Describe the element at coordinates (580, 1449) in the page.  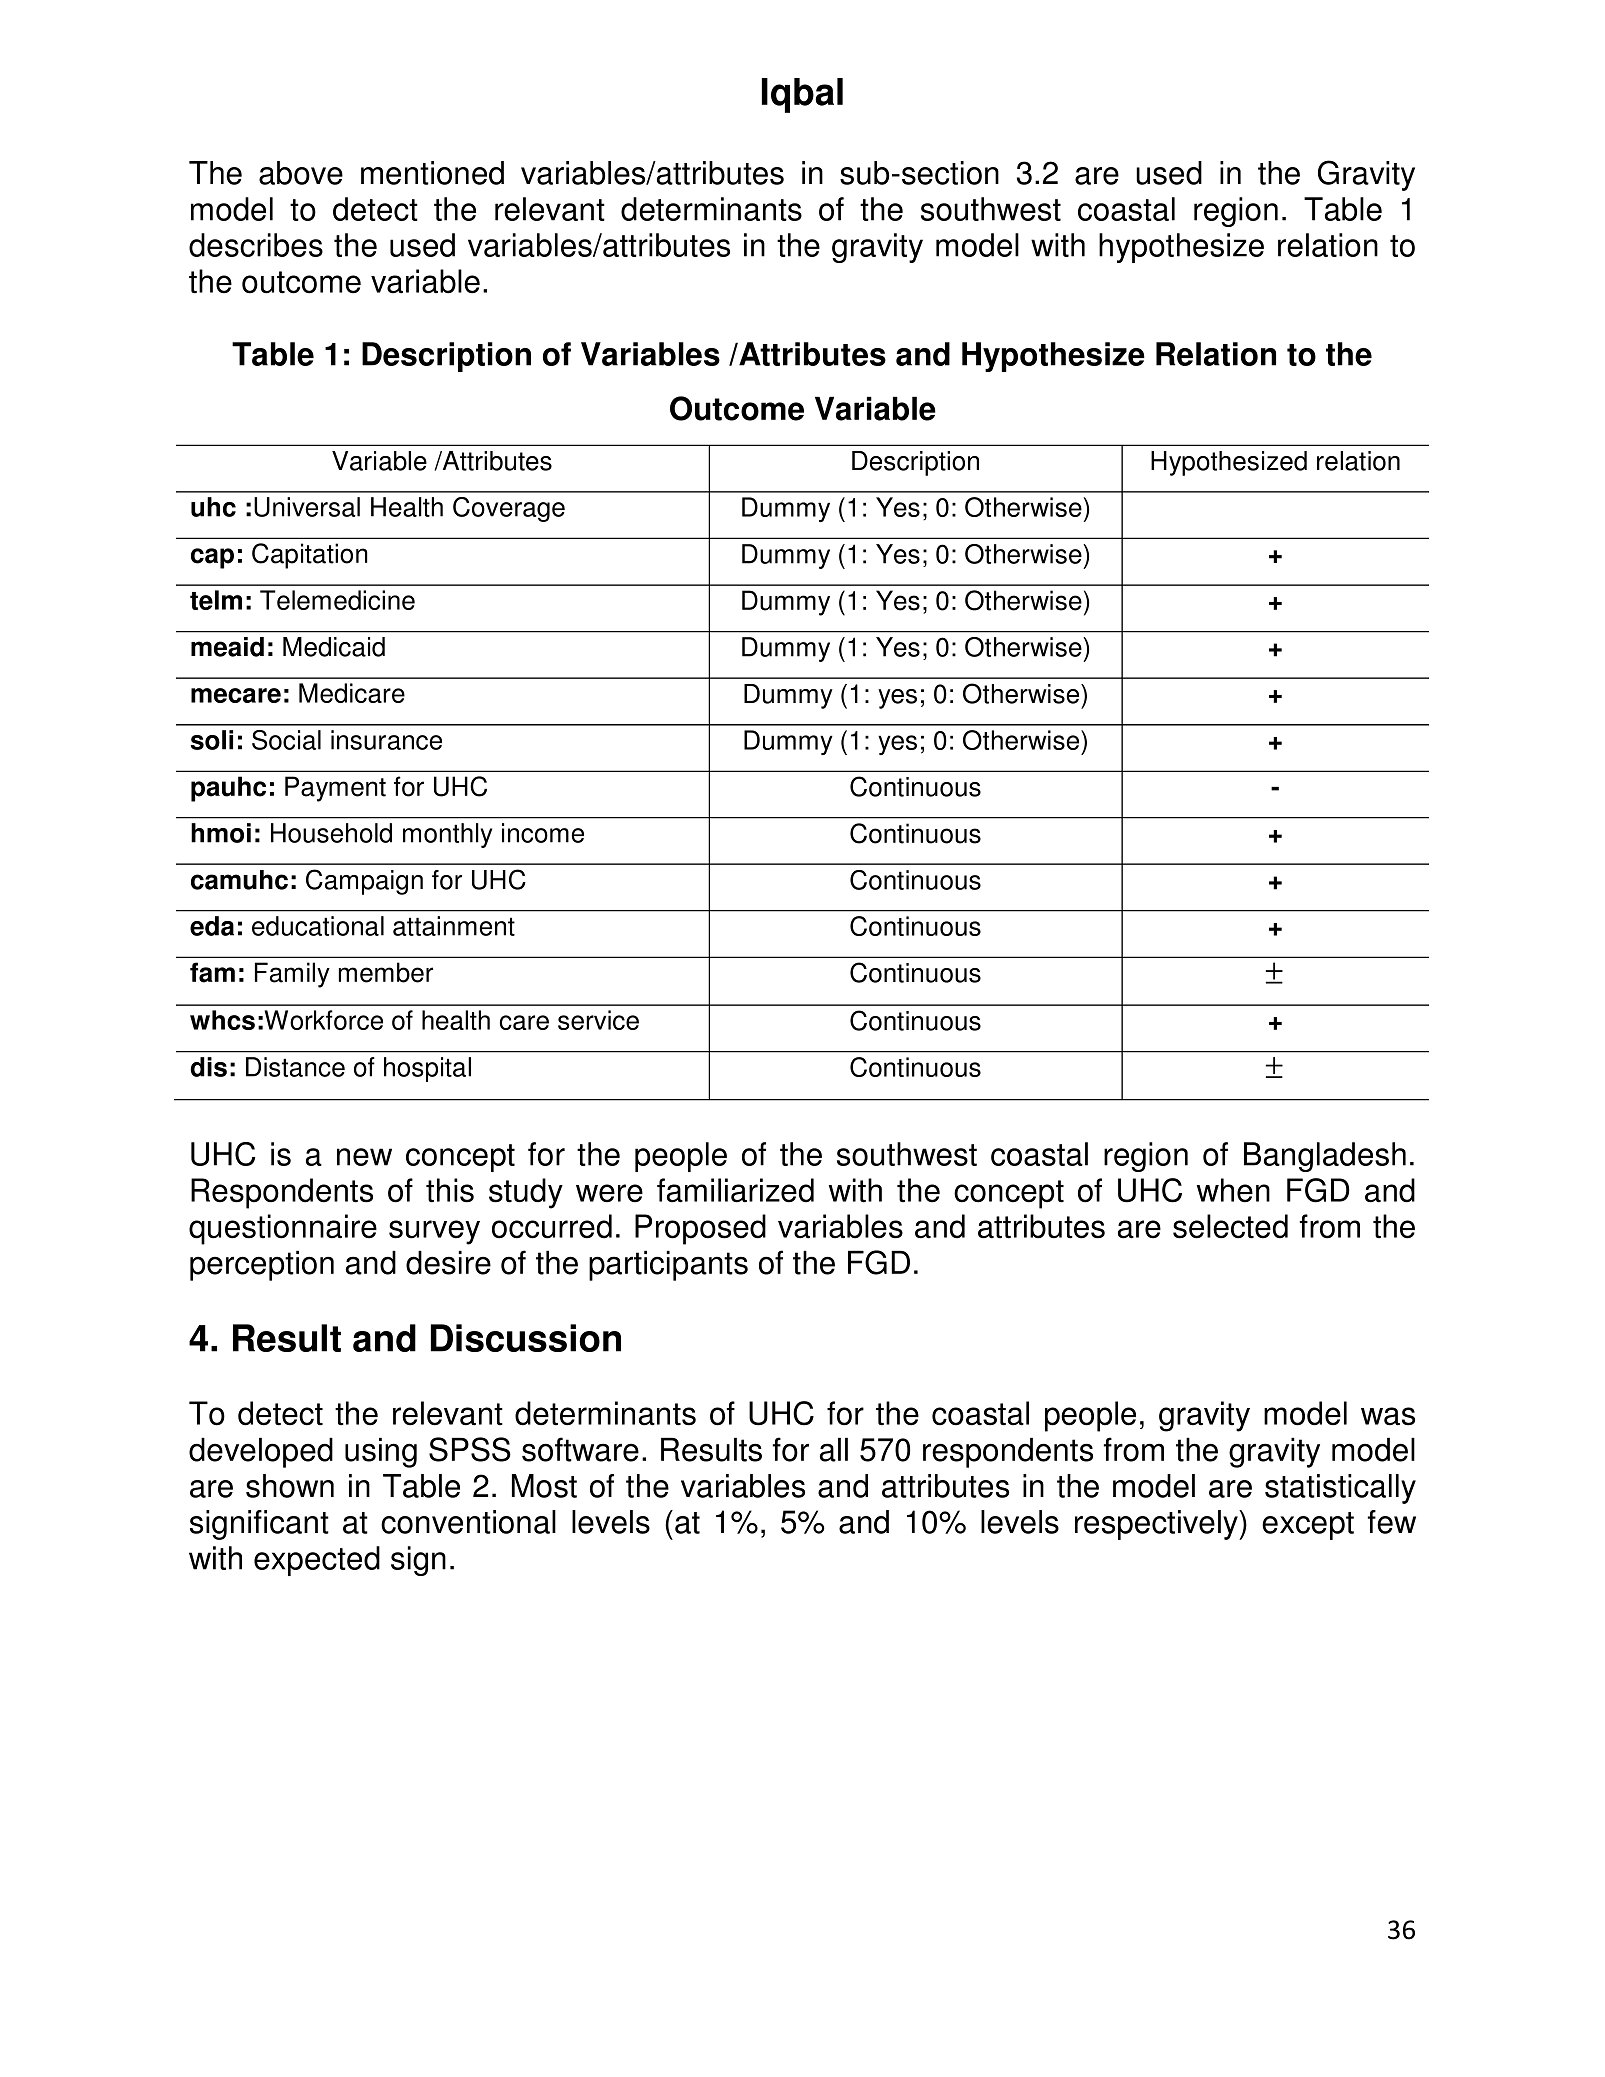
I see `software` at that location.
